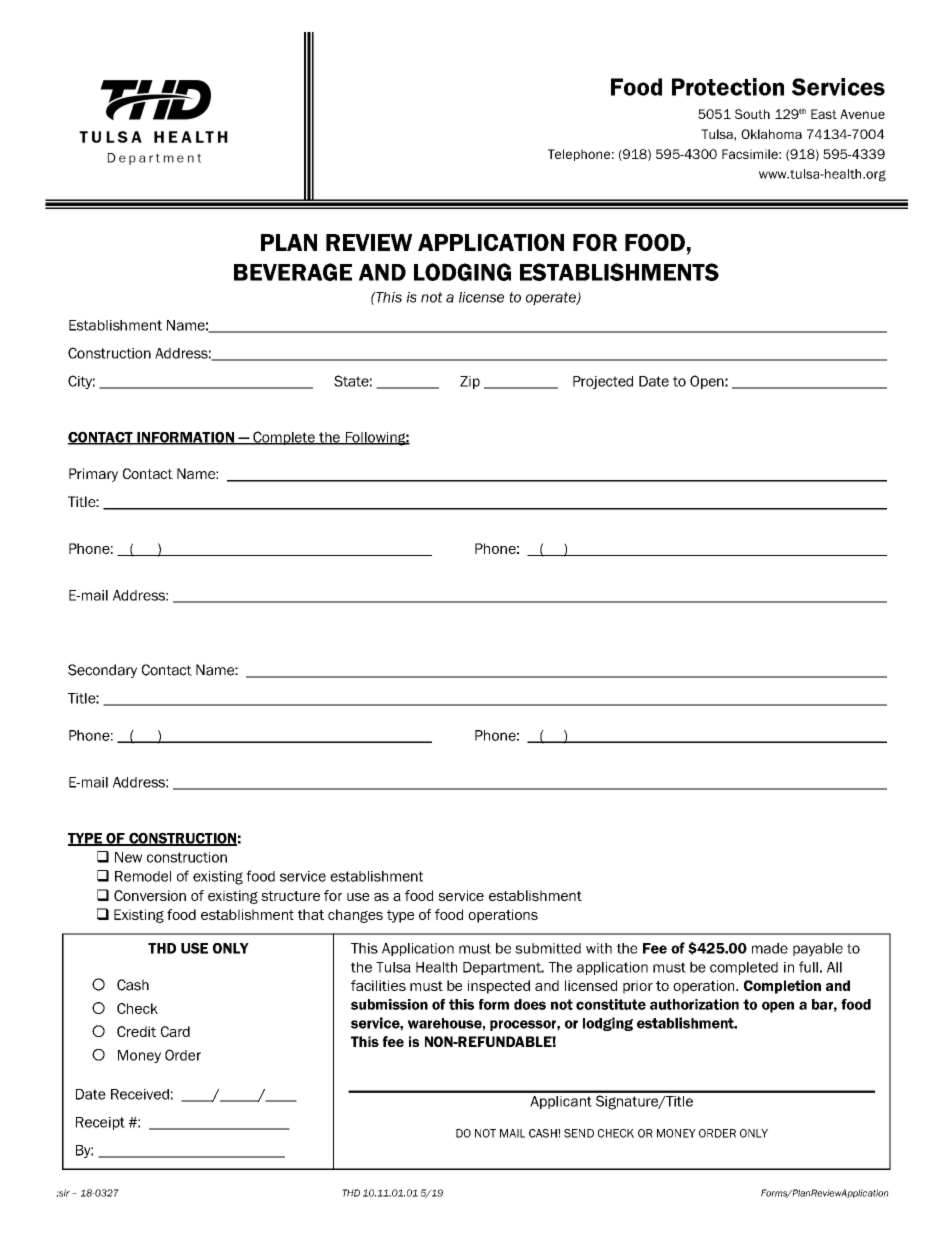  I want to click on Conversion, so click(150, 895).
